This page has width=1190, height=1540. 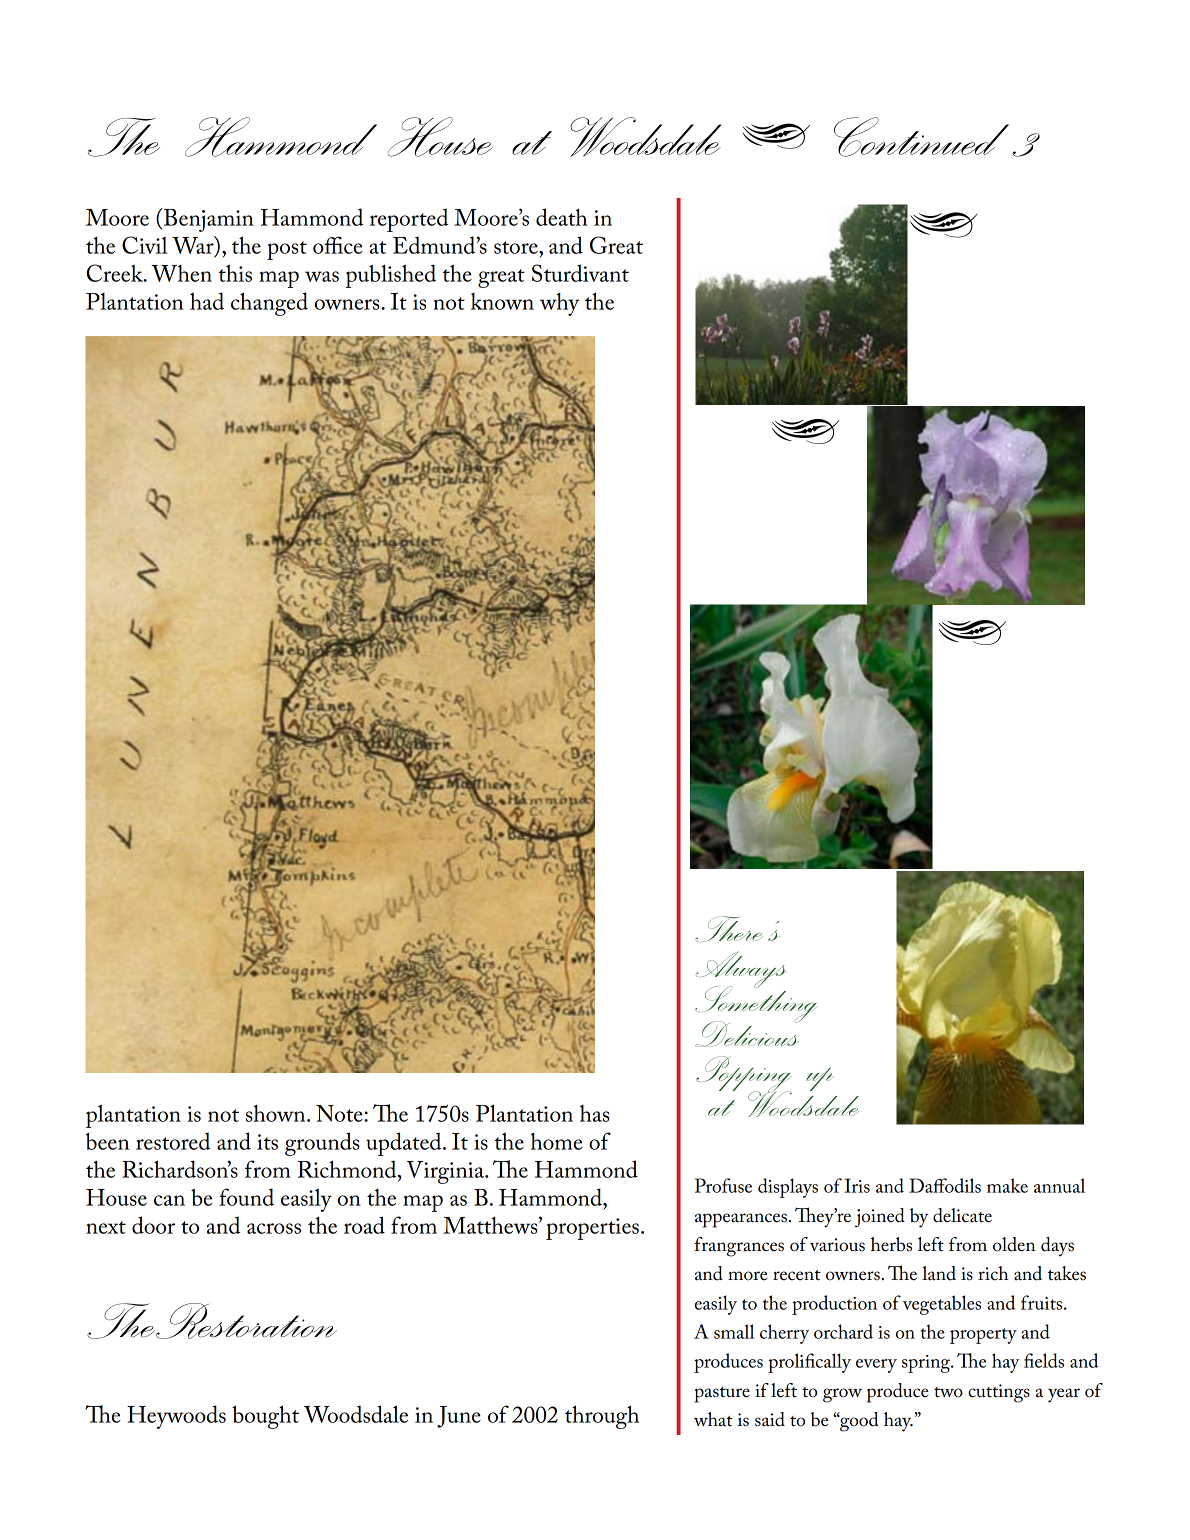 What do you see at coordinates (561, 217) in the page?
I see `death` at bounding box center [561, 217].
